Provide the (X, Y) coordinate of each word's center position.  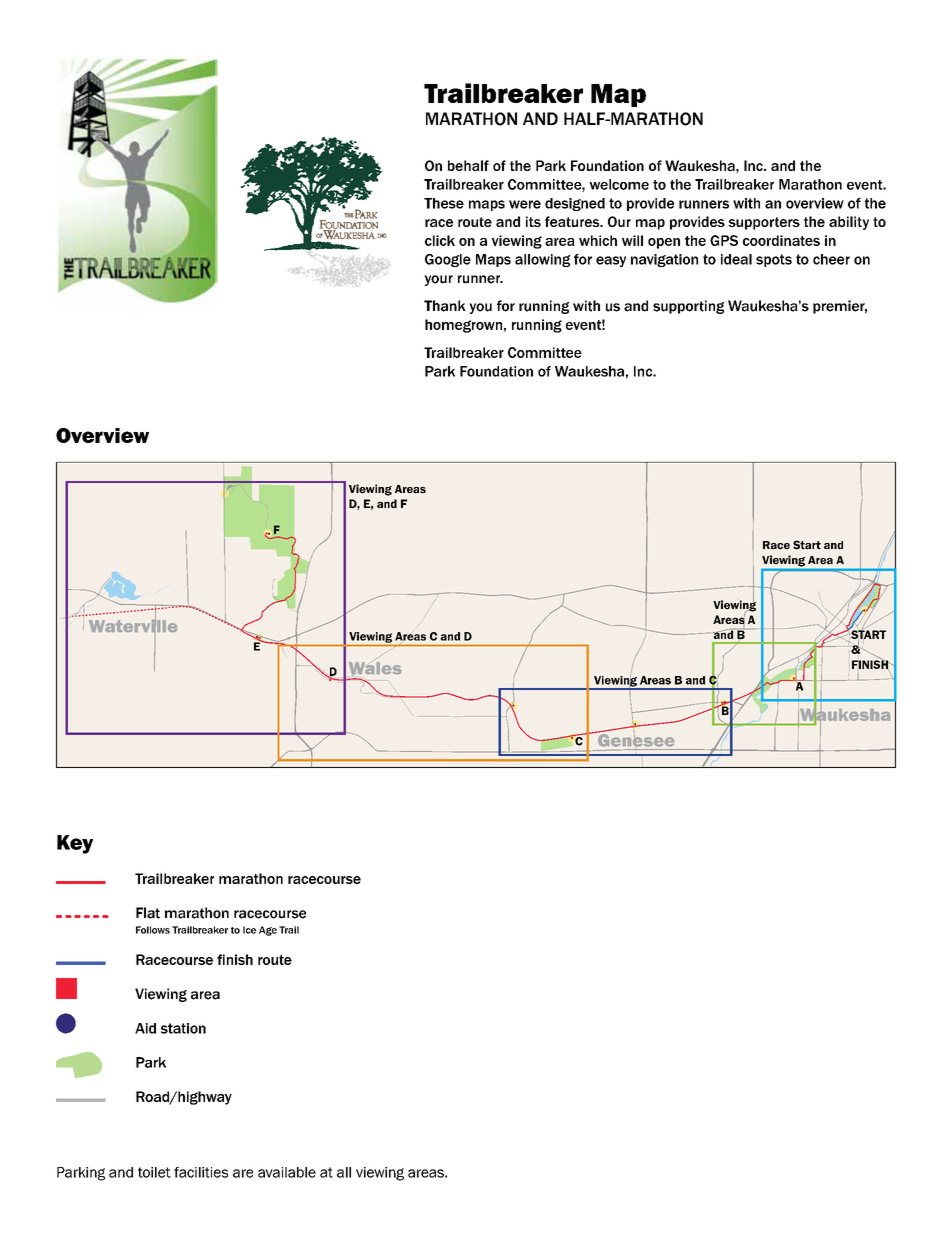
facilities (201, 1172)
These (444, 203)
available (287, 1172)
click (440, 240)
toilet (154, 1172)
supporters (764, 223)
